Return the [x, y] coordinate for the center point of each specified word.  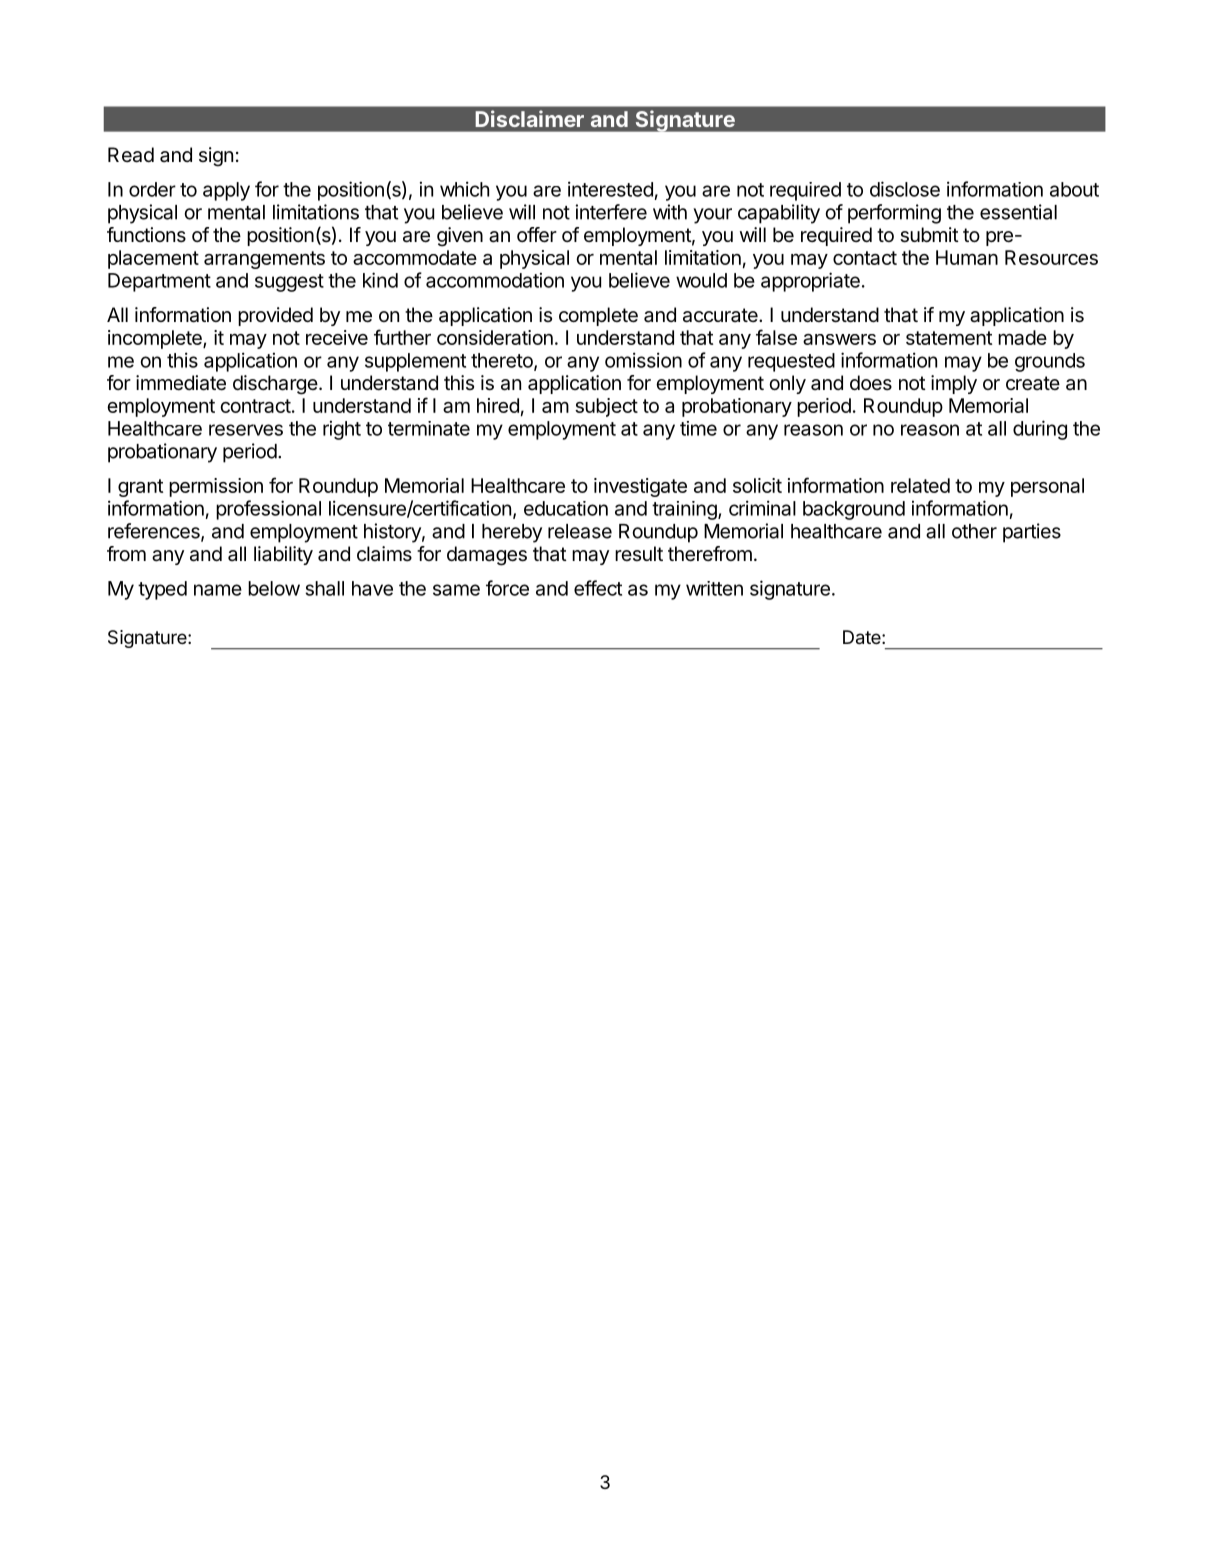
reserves [246, 430]
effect [598, 588]
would [701, 280]
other [974, 531]
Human [967, 257]
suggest [289, 283]
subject [606, 407]
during [1040, 430]
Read [131, 155]
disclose [905, 189]
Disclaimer [529, 118]
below [274, 588]
